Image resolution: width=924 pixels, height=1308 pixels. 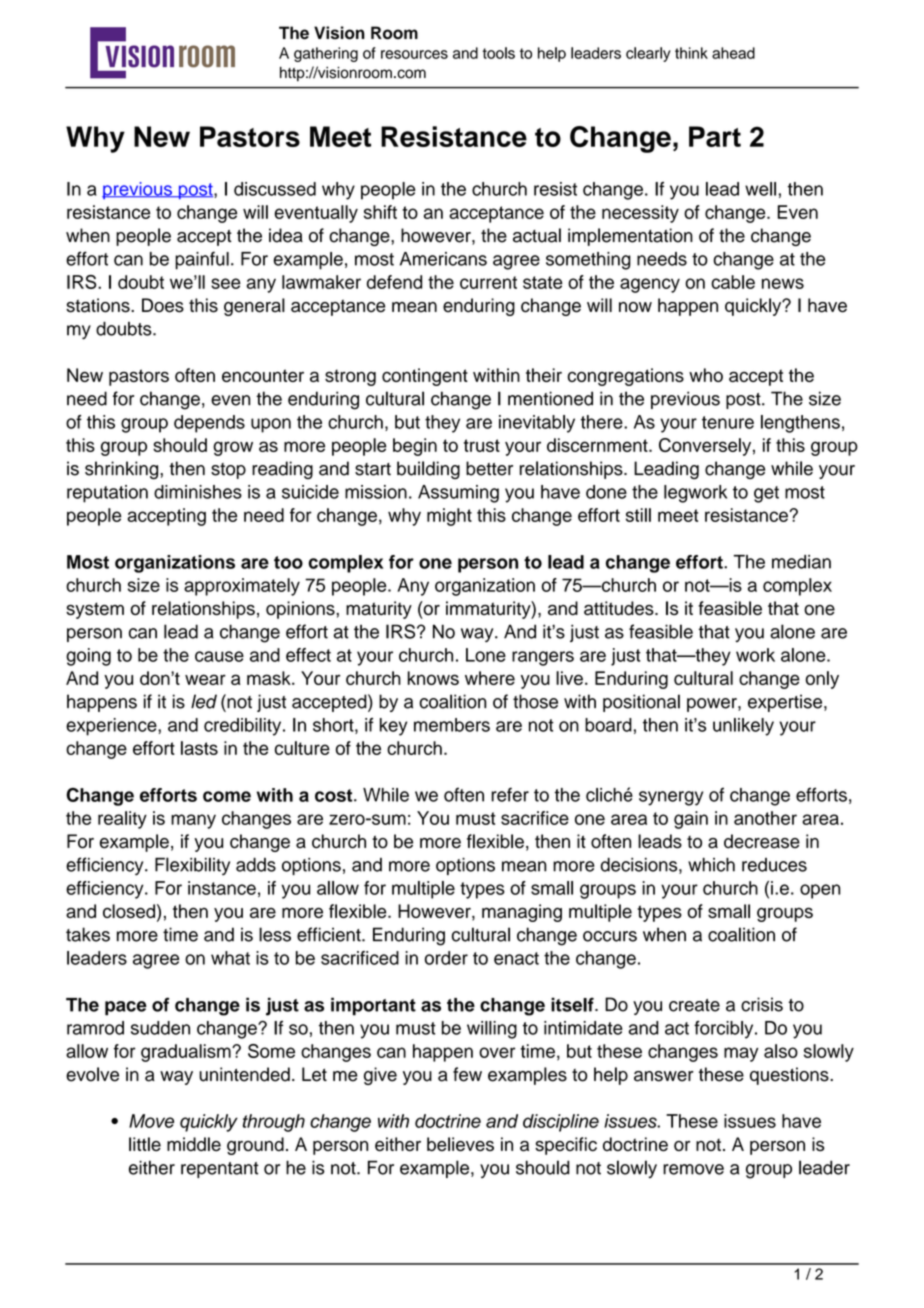 What do you see at coordinates (482, 445) in the image?
I see `trust` at bounding box center [482, 445].
